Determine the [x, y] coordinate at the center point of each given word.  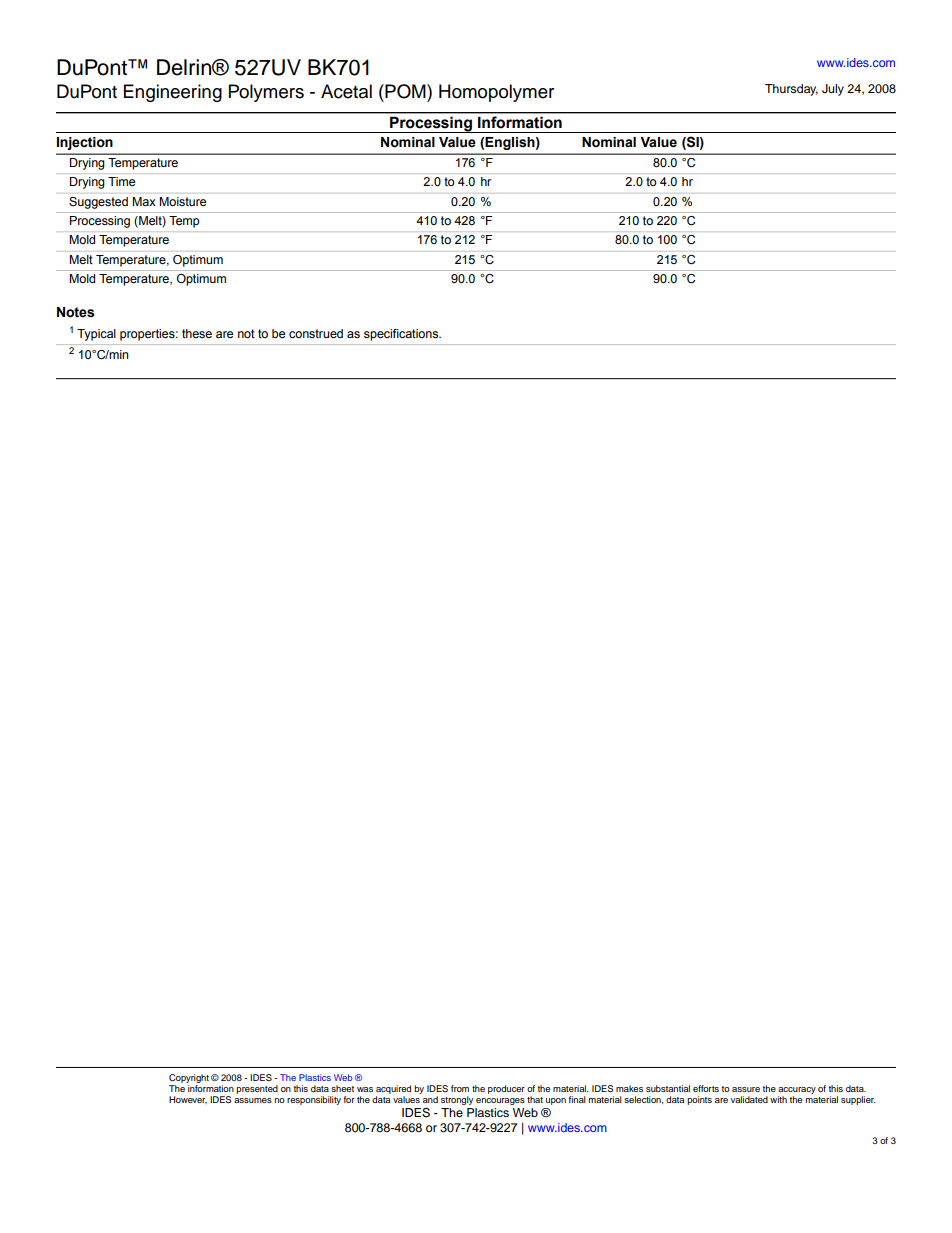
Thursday [791, 90]
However [188, 1100]
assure [746, 1089]
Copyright [189, 1078]
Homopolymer [496, 93]
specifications [402, 335]
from [460, 1088]
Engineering [173, 93]
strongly [457, 1100]
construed [316, 333]
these [197, 333]
